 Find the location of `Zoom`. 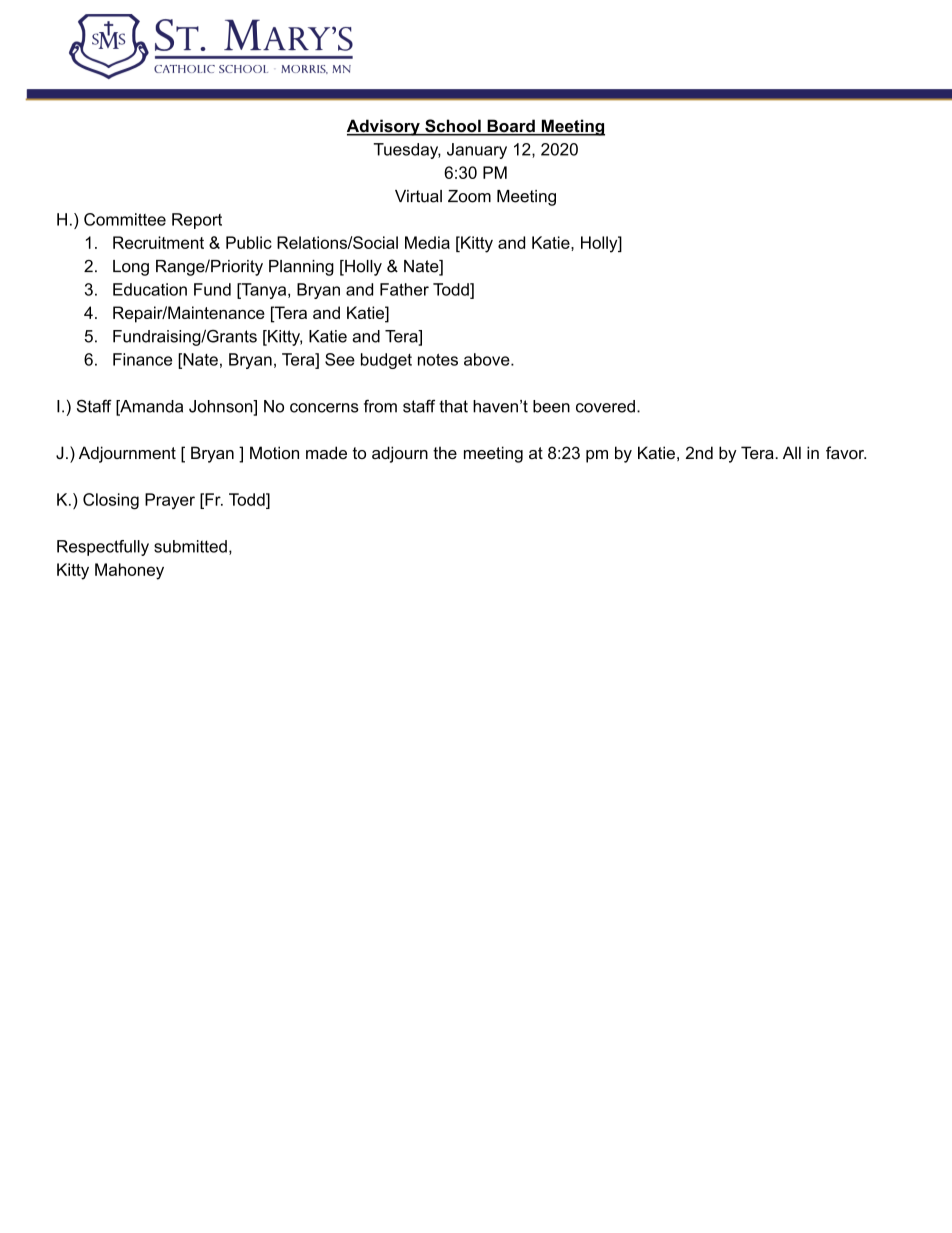

Zoom is located at coordinates (469, 196).
